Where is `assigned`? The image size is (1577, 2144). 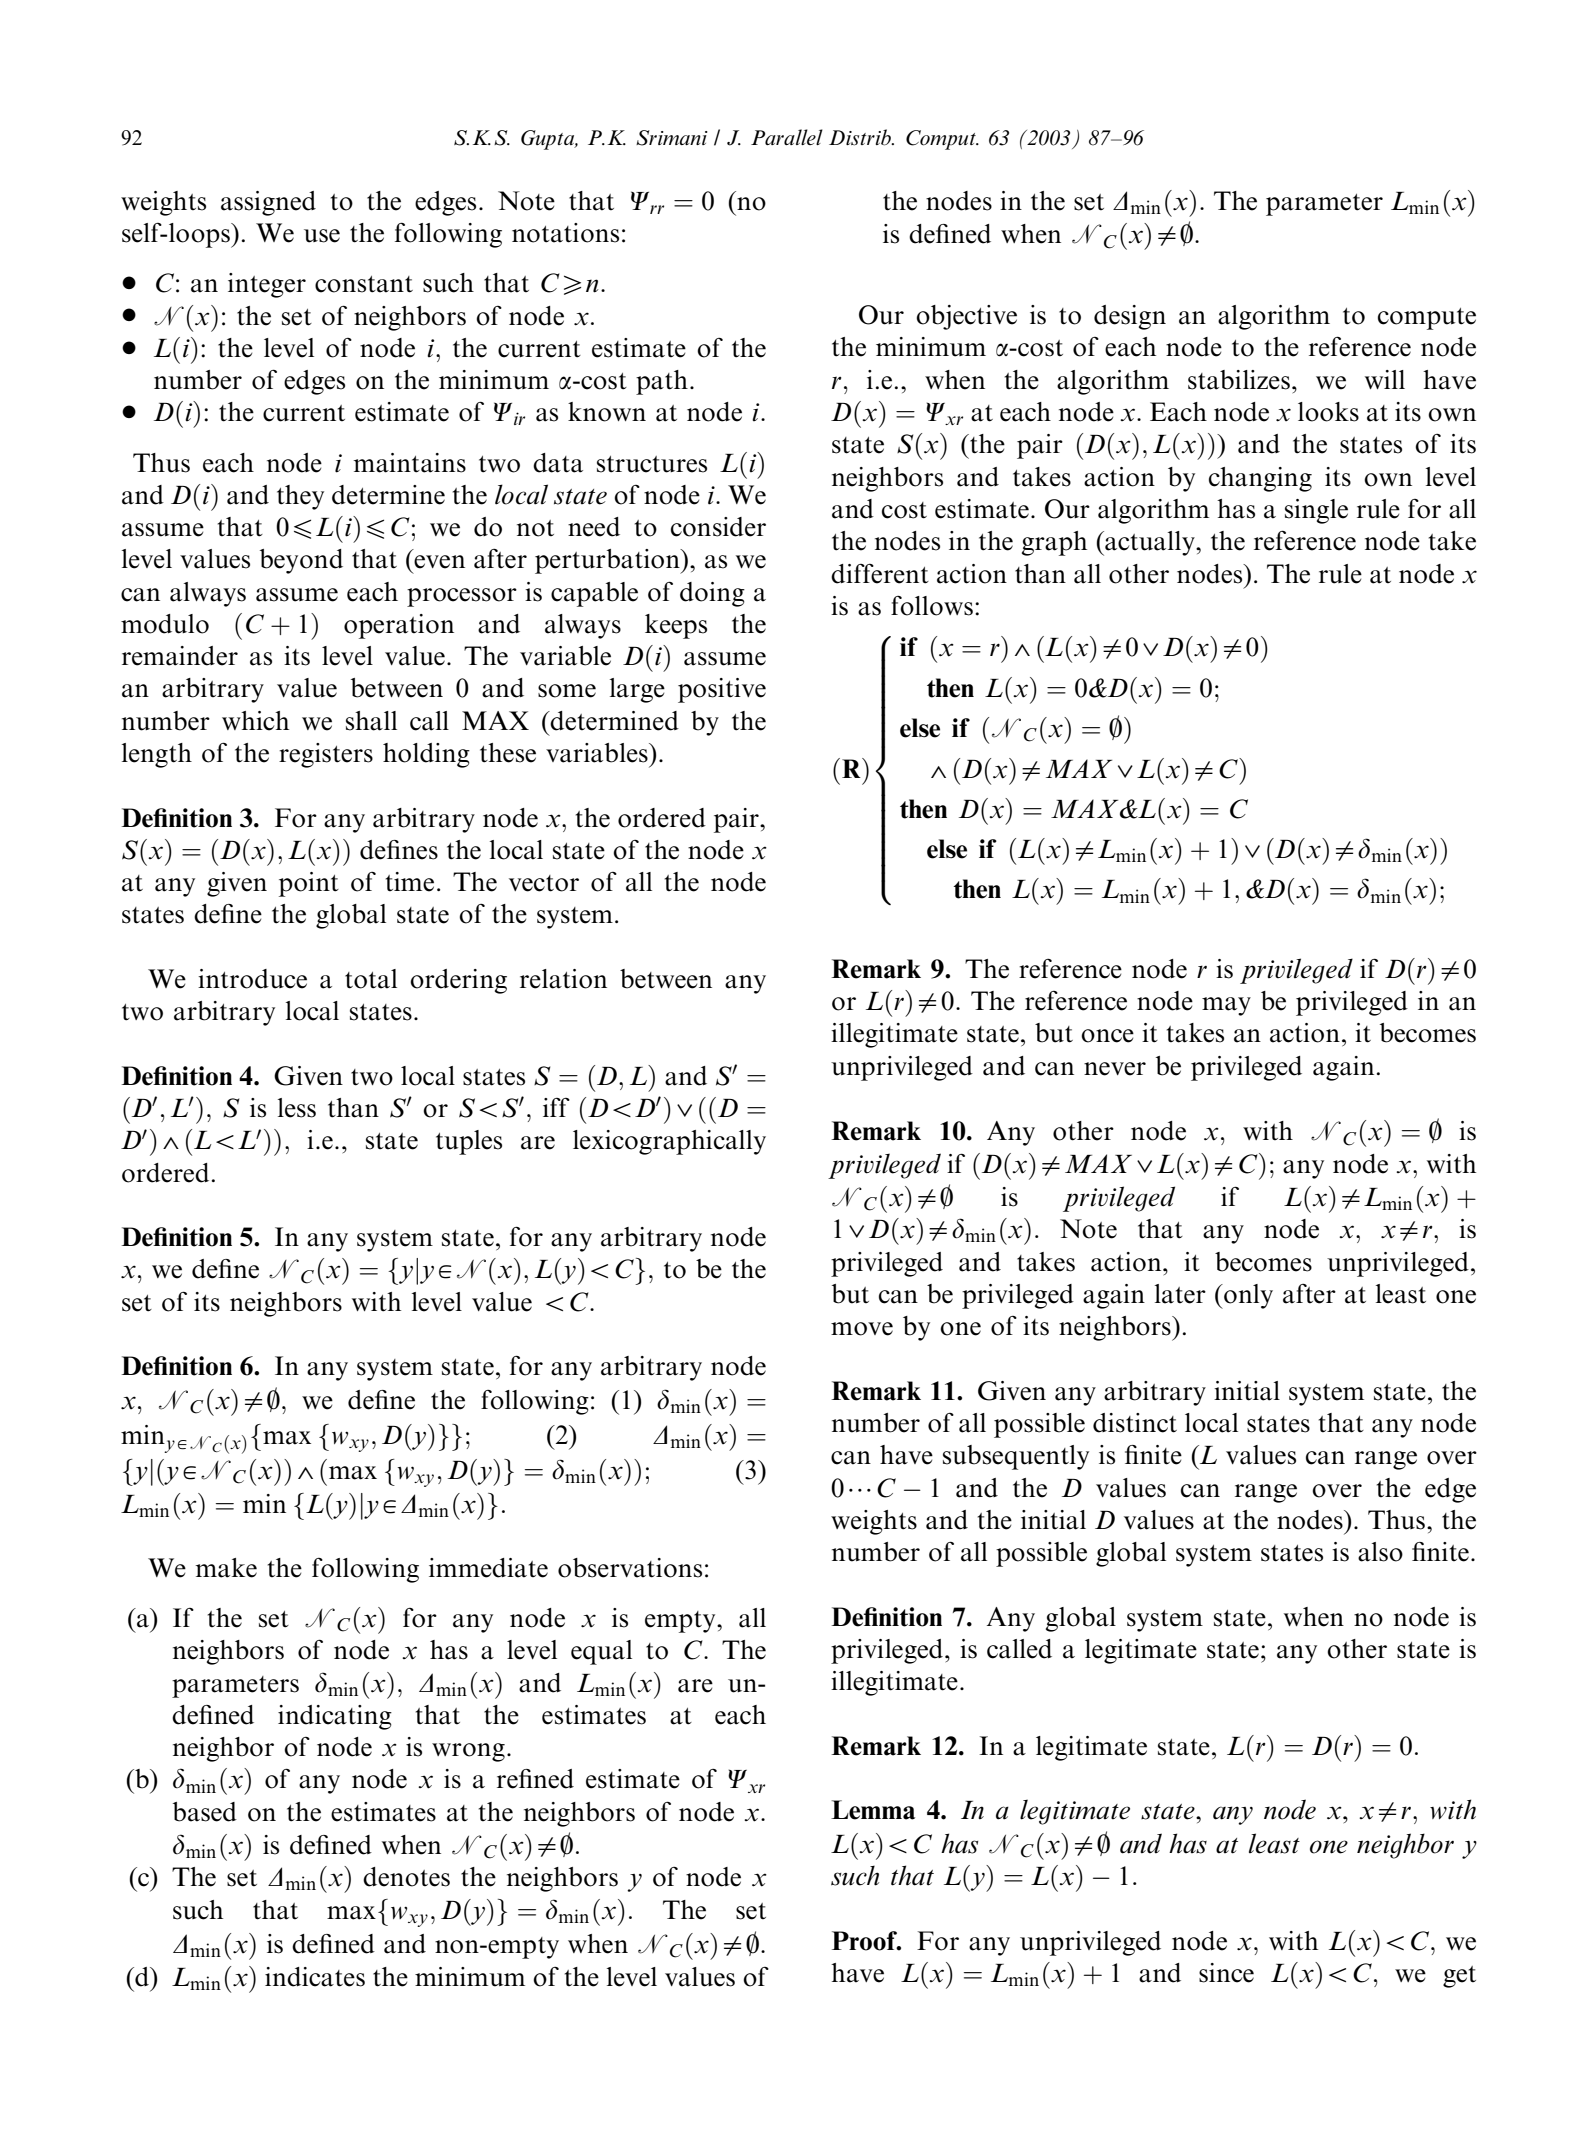
assigned is located at coordinates (268, 203).
